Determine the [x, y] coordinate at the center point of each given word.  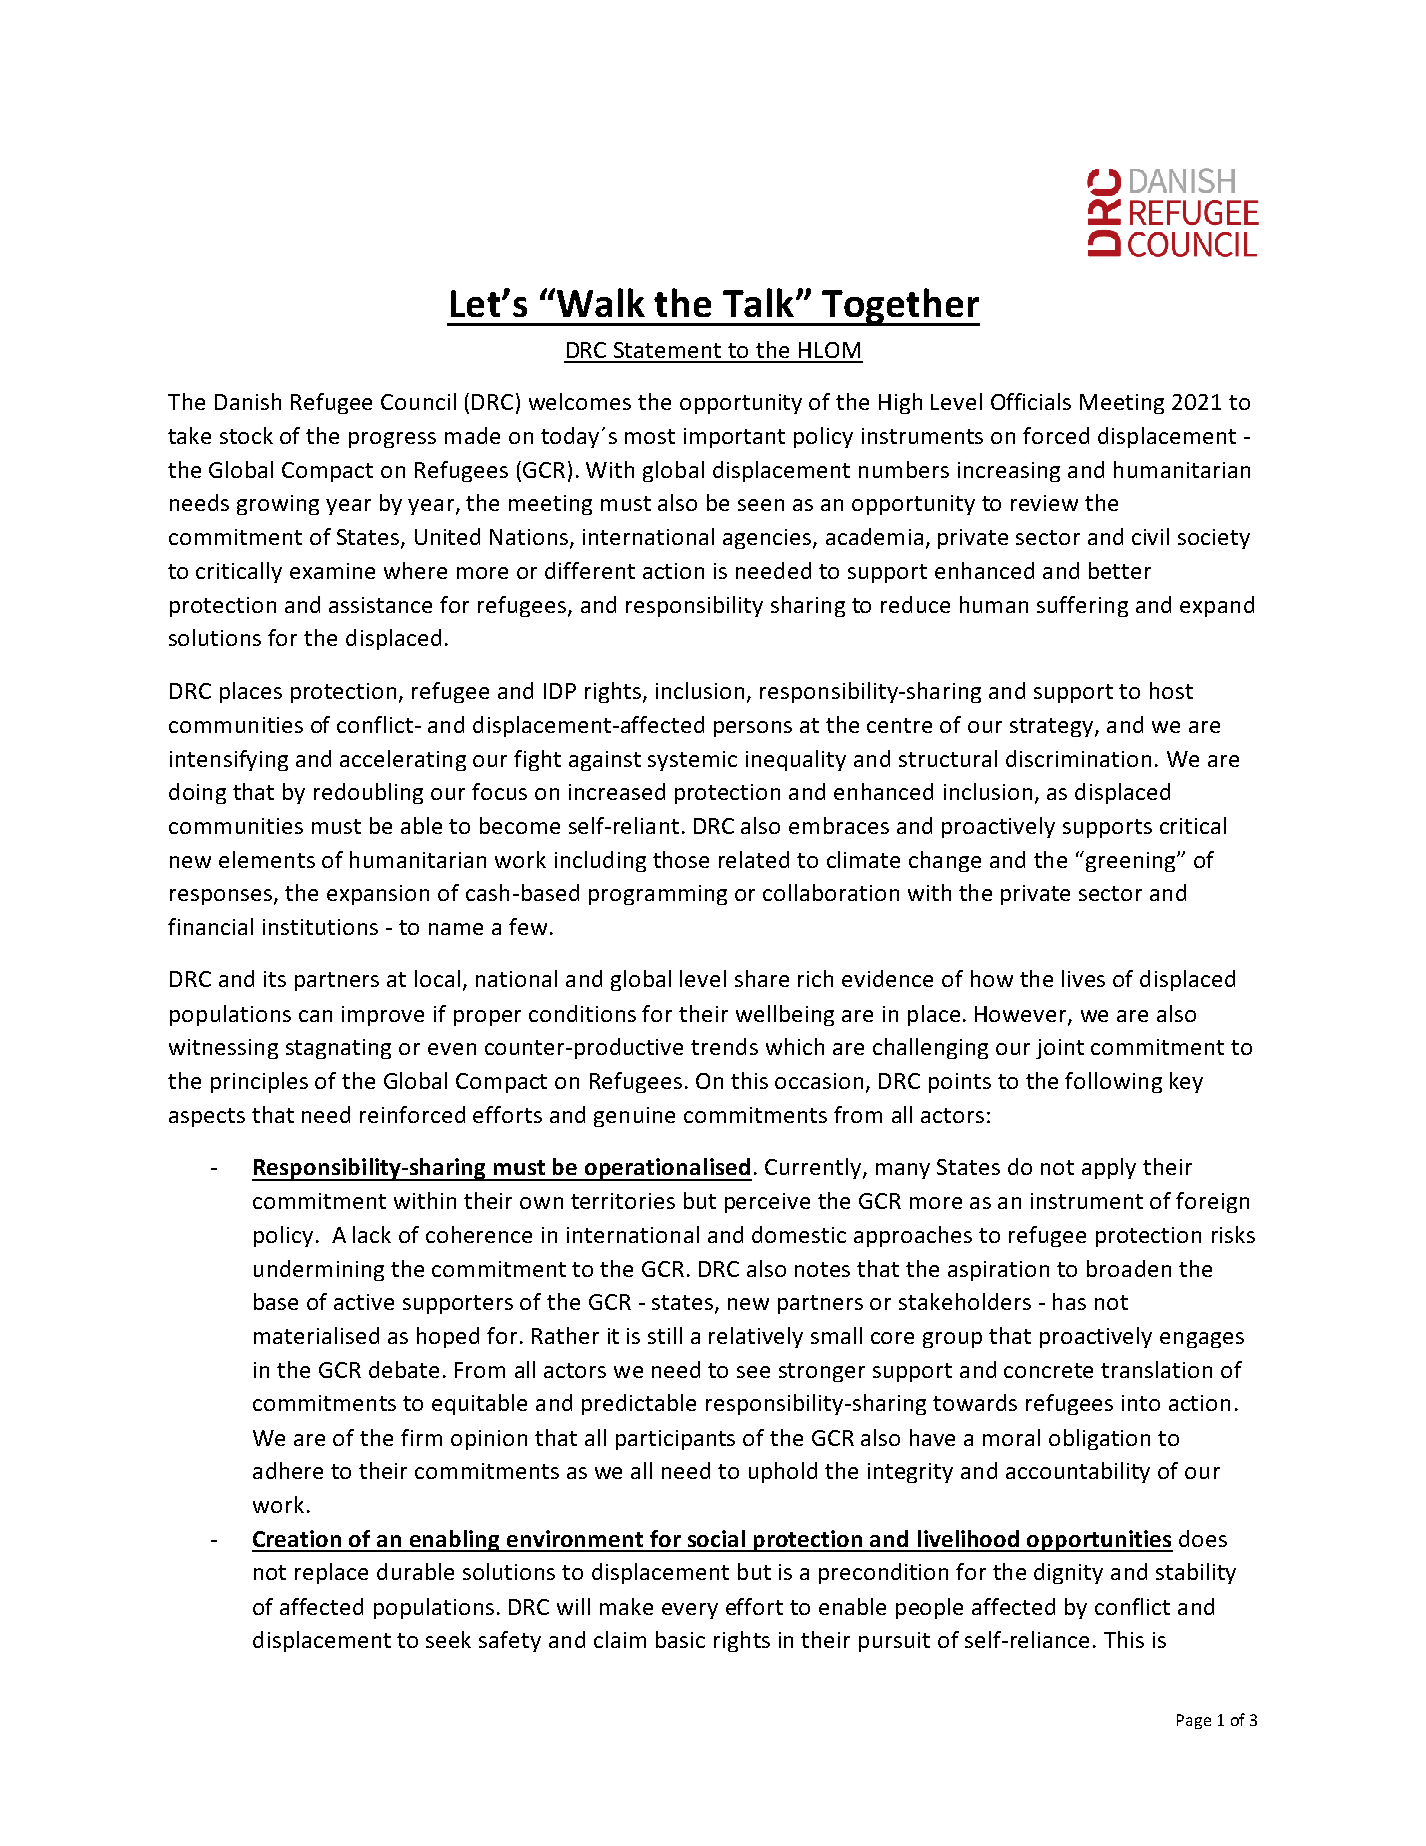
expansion [378, 895]
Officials [1031, 401]
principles [259, 1082]
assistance [380, 605]
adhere [288, 1470]
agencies [768, 539]
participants [675, 1440]
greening [1130, 861]
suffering [1082, 606]
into [1141, 1403]
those [681, 859]
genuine [634, 1117]
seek [448, 1639]
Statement [667, 350]
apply [1109, 1168]
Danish [248, 401]
